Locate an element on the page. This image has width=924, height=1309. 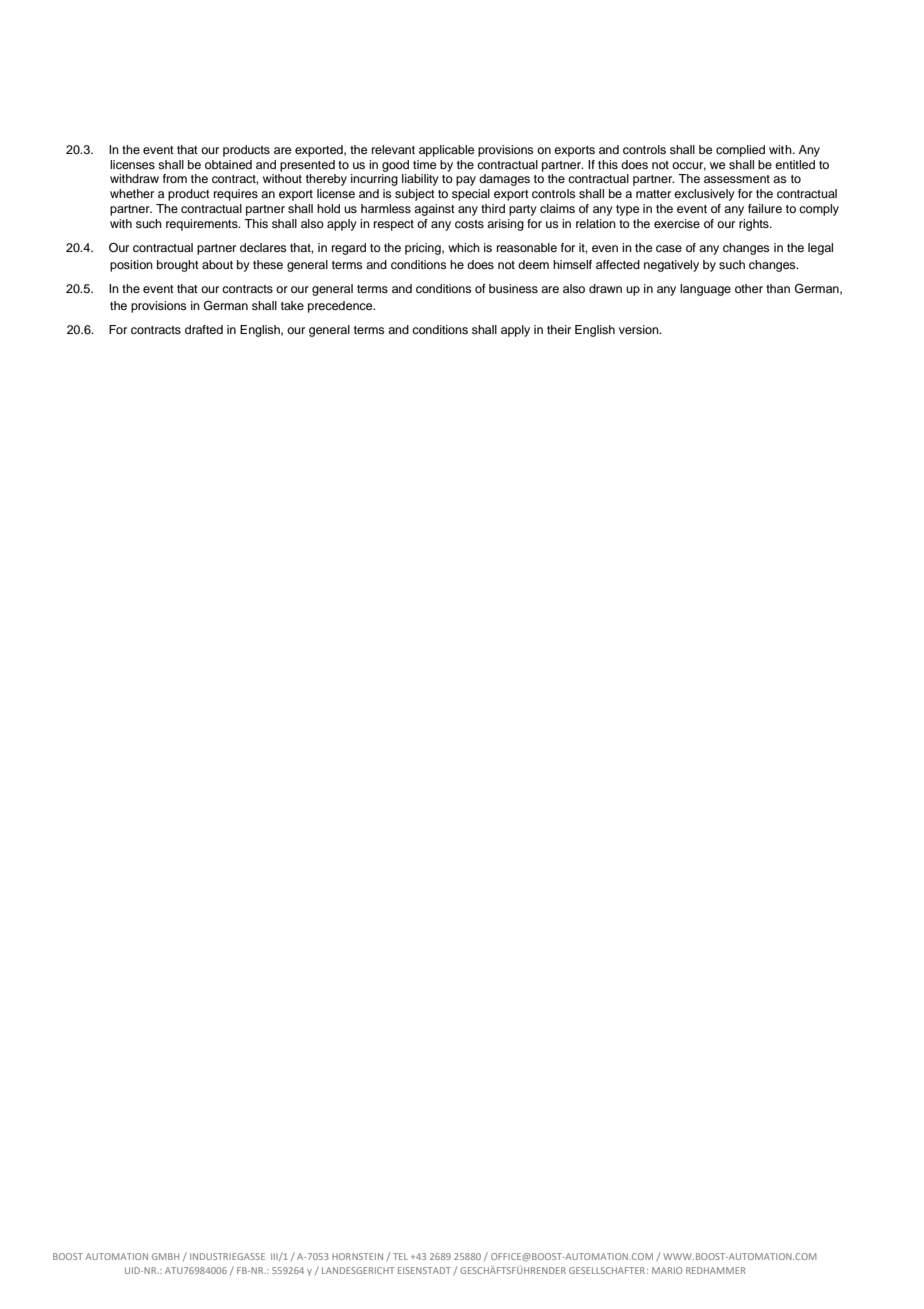
business is located at coordinates (513, 288).
